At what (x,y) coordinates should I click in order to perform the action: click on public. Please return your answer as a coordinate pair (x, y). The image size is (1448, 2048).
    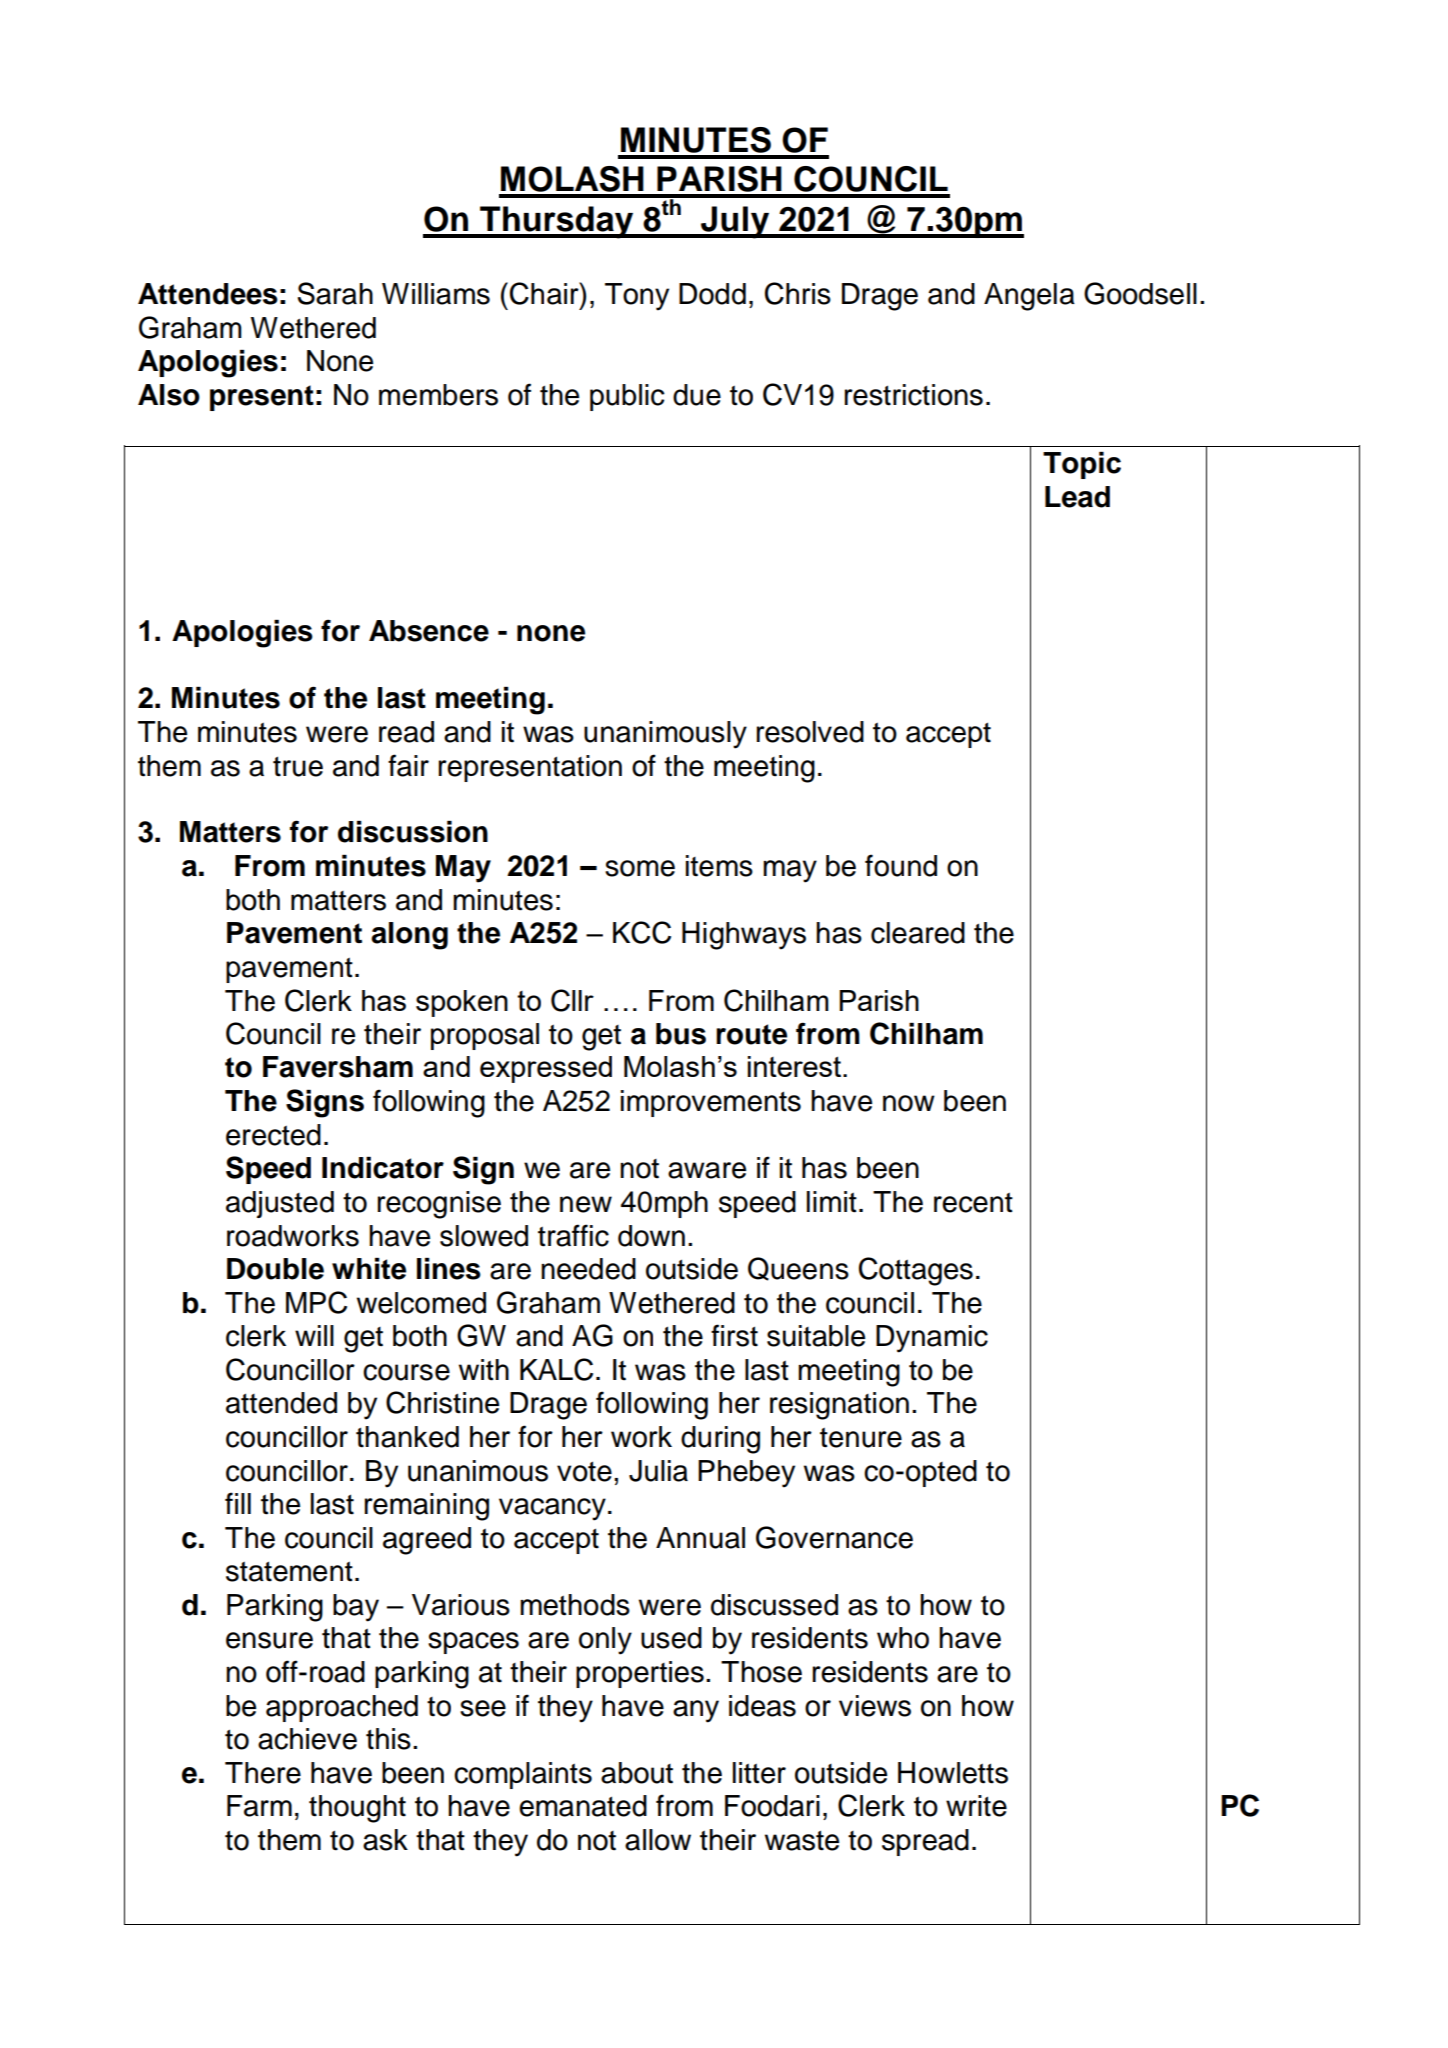
    Looking at the image, I should click on (627, 397).
